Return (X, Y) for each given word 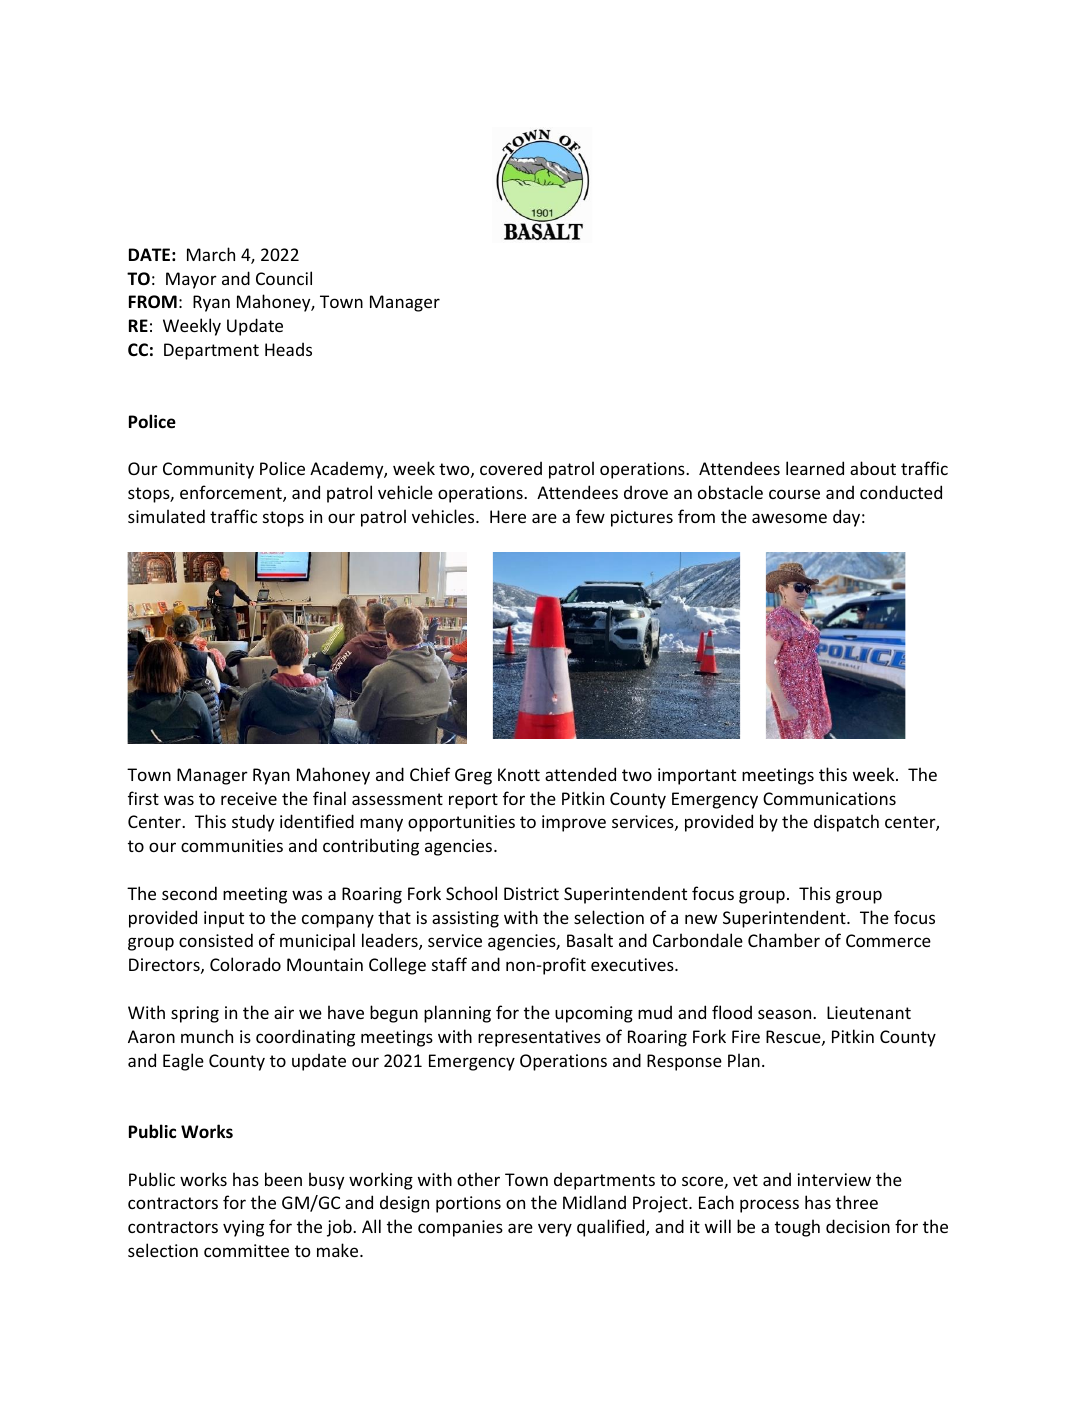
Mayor (191, 280)
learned (815, 468)
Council (284, 278)
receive (249, 798)
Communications (829, 798)
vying (243, 1228)
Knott (519, 774)
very (555, 1230)
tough (797, 1228)
